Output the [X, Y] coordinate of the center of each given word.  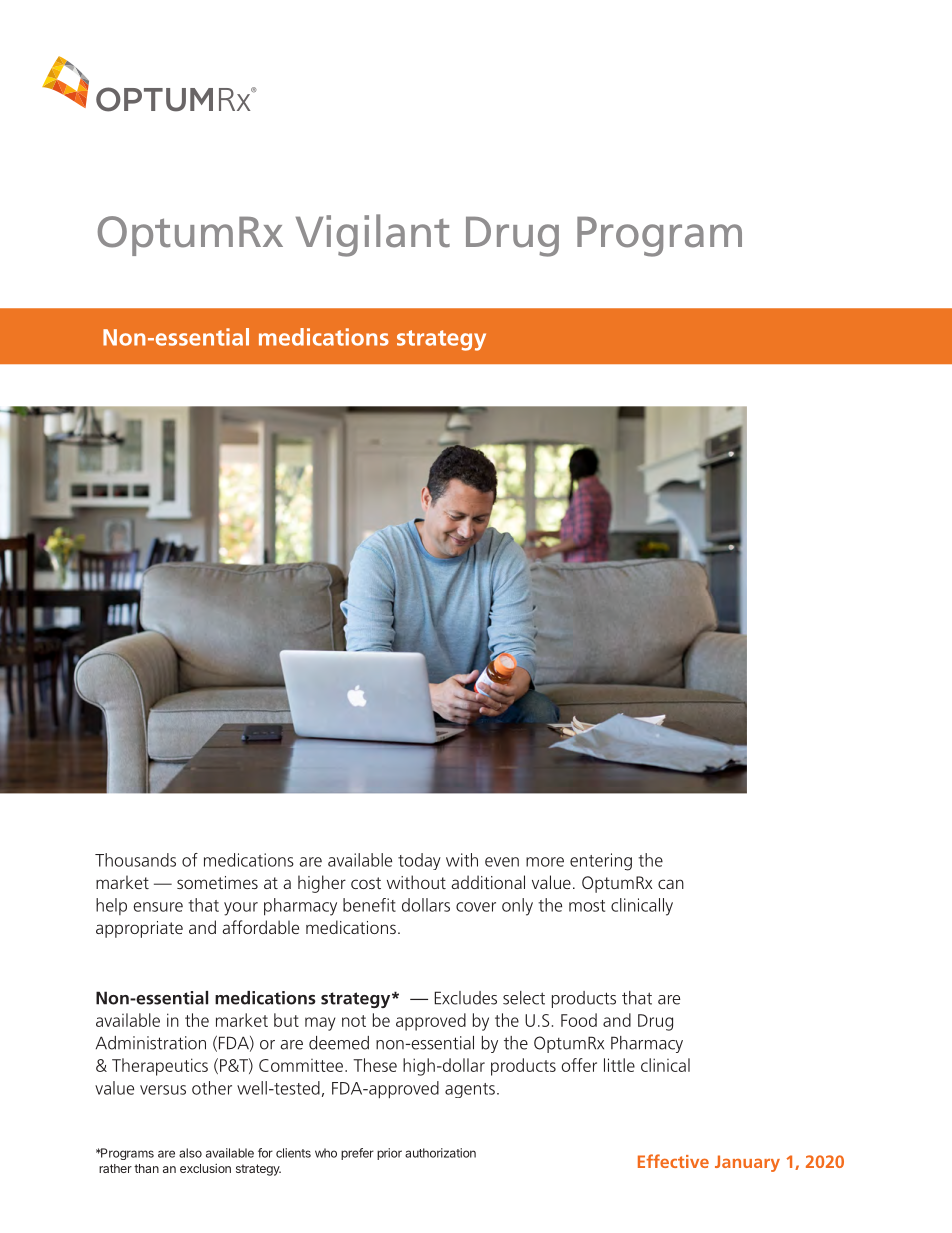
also [190, 1153]
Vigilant [373, 235]
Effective [673, 1161]
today [419, 861]
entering [601, 862]
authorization [440, 1153]
